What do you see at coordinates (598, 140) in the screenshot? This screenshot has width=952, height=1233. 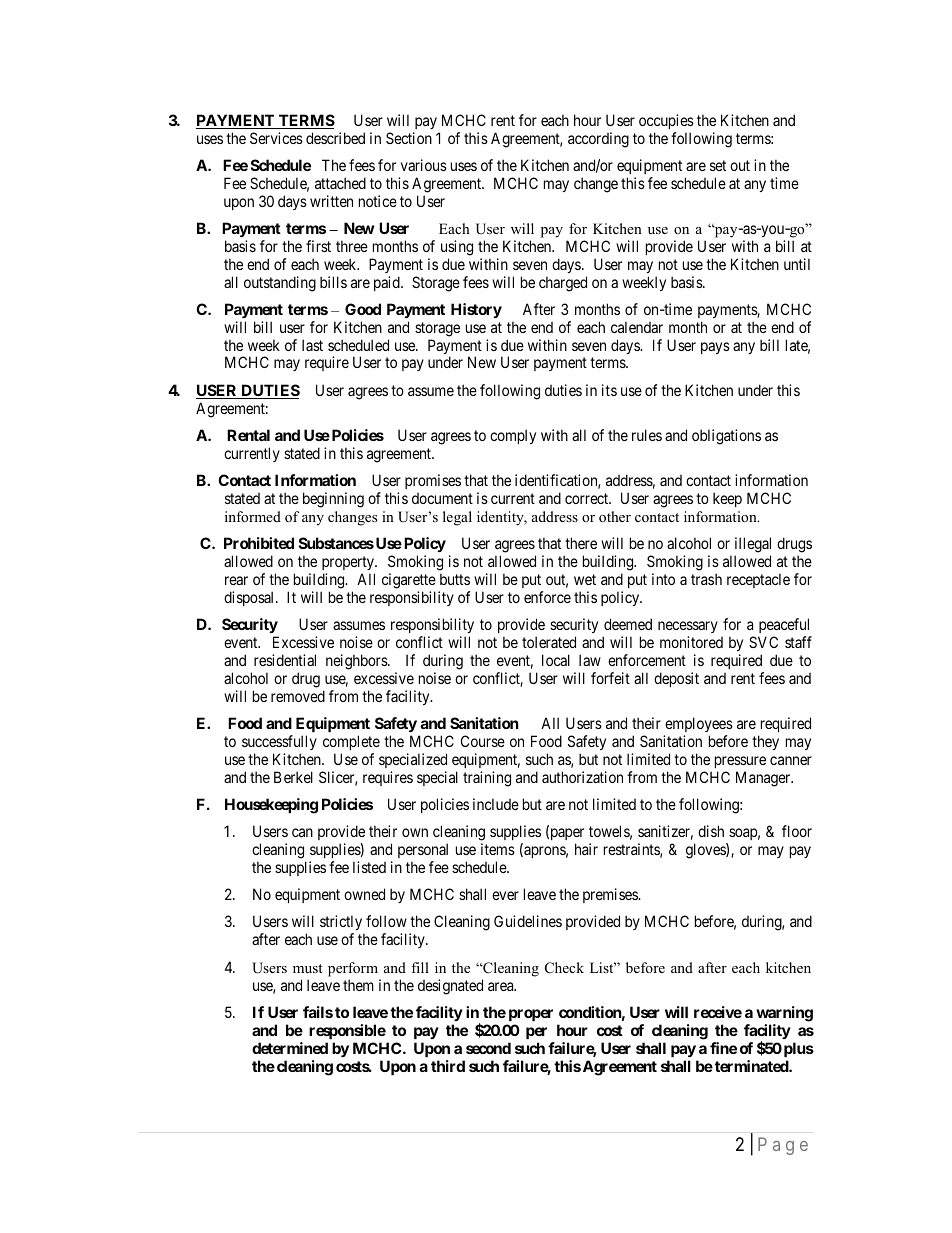 I see `according` at bounding box center [598, 140].
